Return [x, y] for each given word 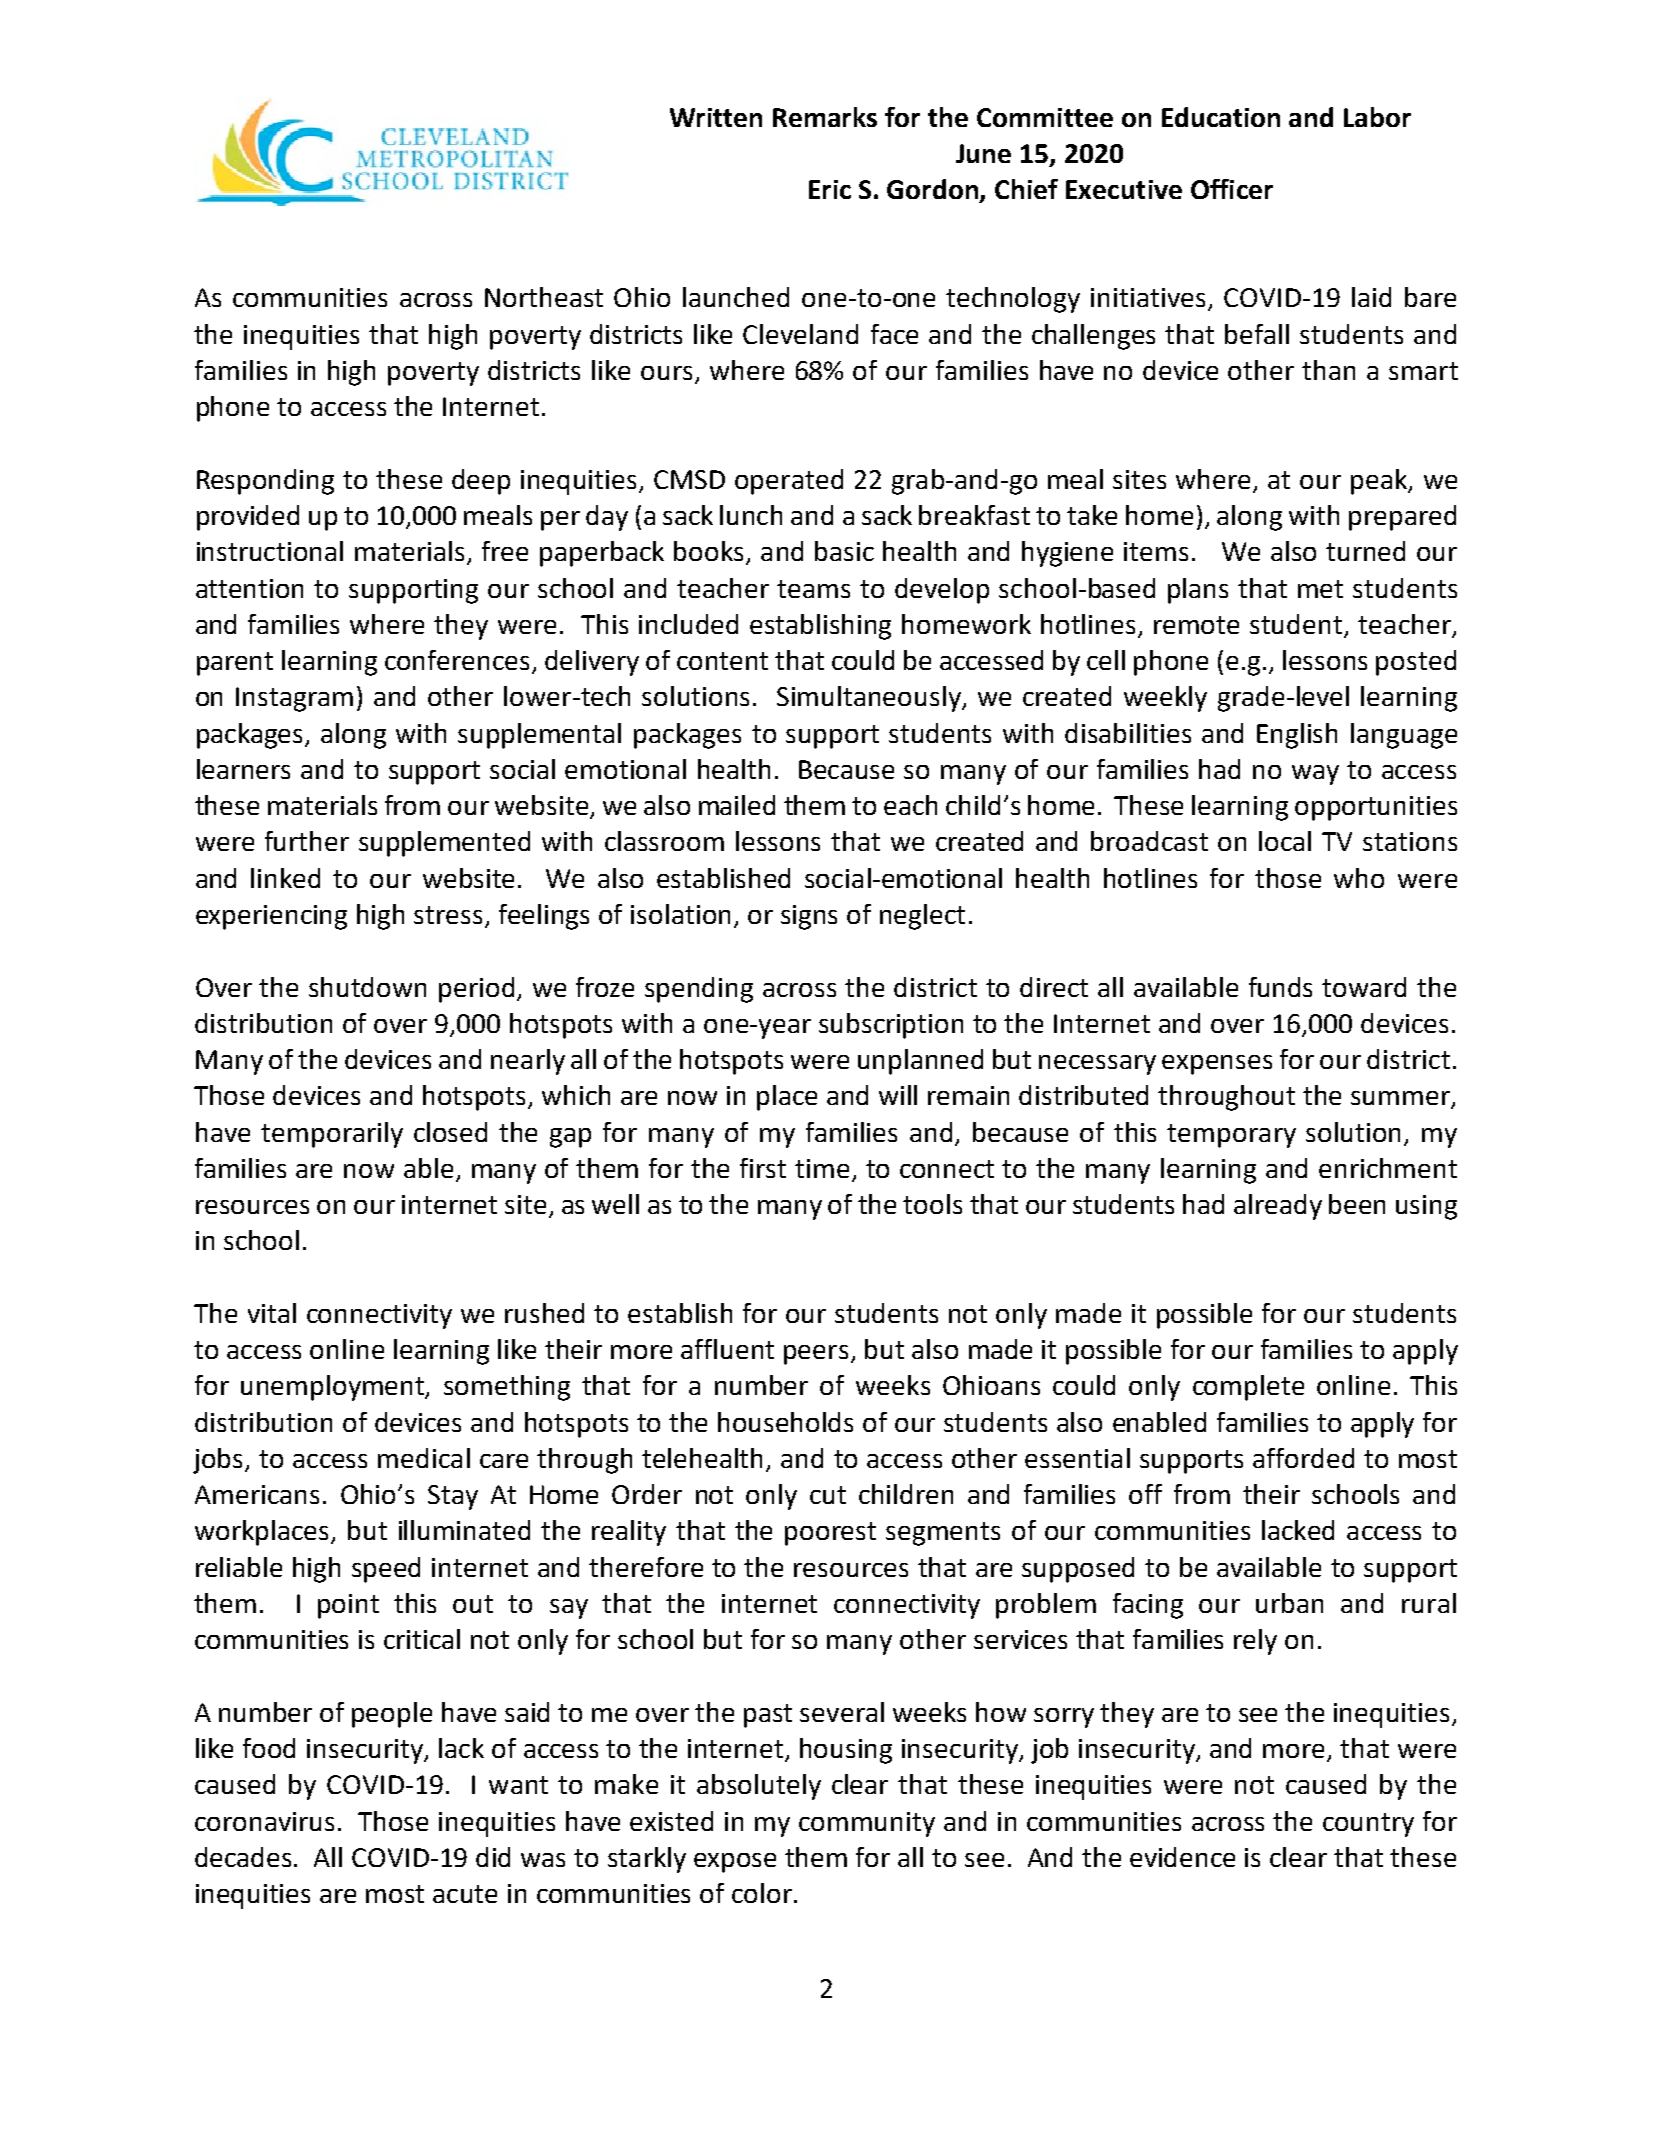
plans [1198, 591]
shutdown [367, 987]
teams [813, 589]
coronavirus [264, 1821]
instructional [270, 551]
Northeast [544, 297]
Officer [1232, 189]
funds [1280, 987]
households [785, 1422]
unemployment [334, 1388]
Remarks [825, 117]
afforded [1303, 1458]
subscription [891, 1026]
